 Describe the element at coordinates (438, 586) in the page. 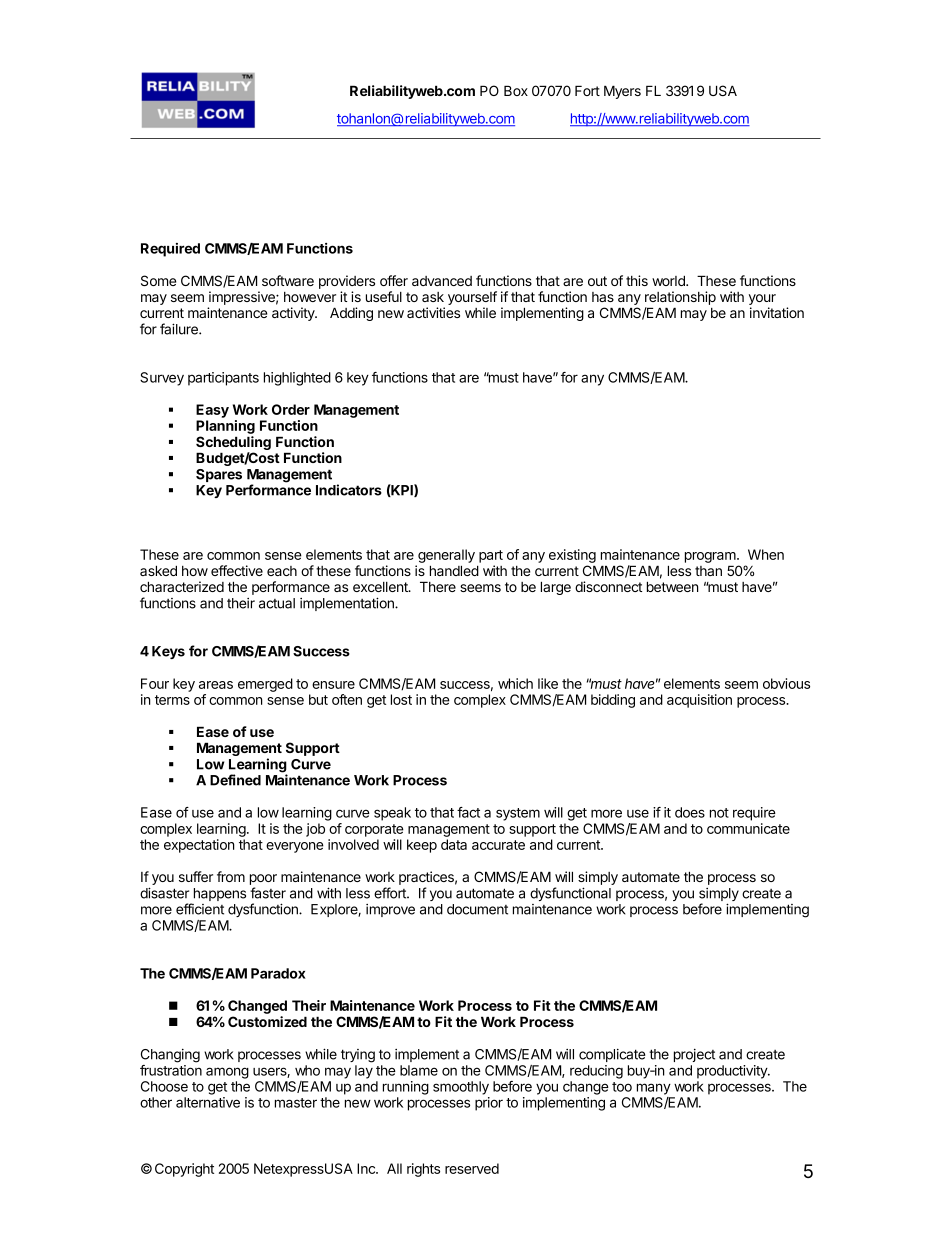

I see `There` at that location.
